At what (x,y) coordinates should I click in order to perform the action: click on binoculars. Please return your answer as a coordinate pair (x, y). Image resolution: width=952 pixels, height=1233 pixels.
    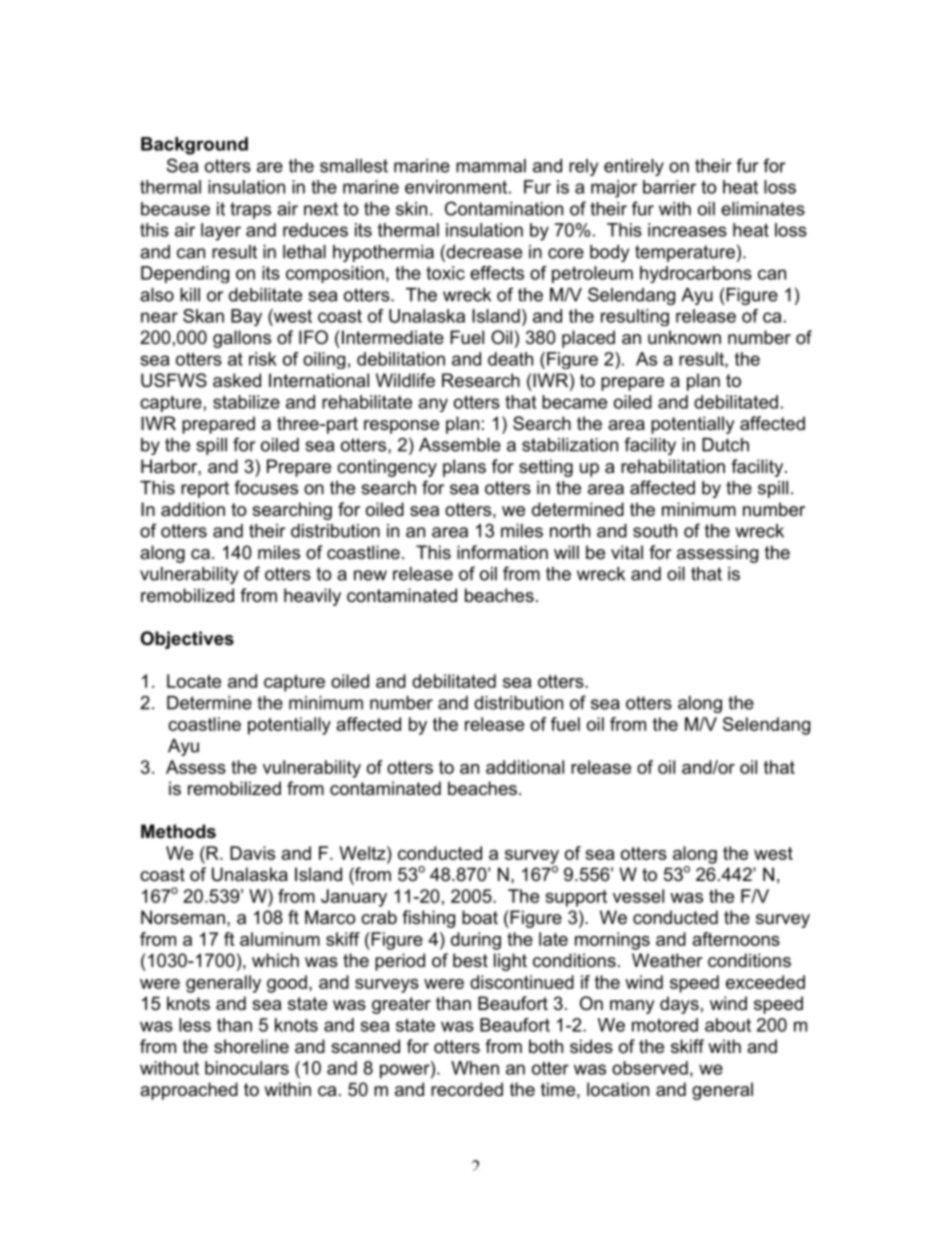
    Looking at the image, I should click on (247, 1068).
